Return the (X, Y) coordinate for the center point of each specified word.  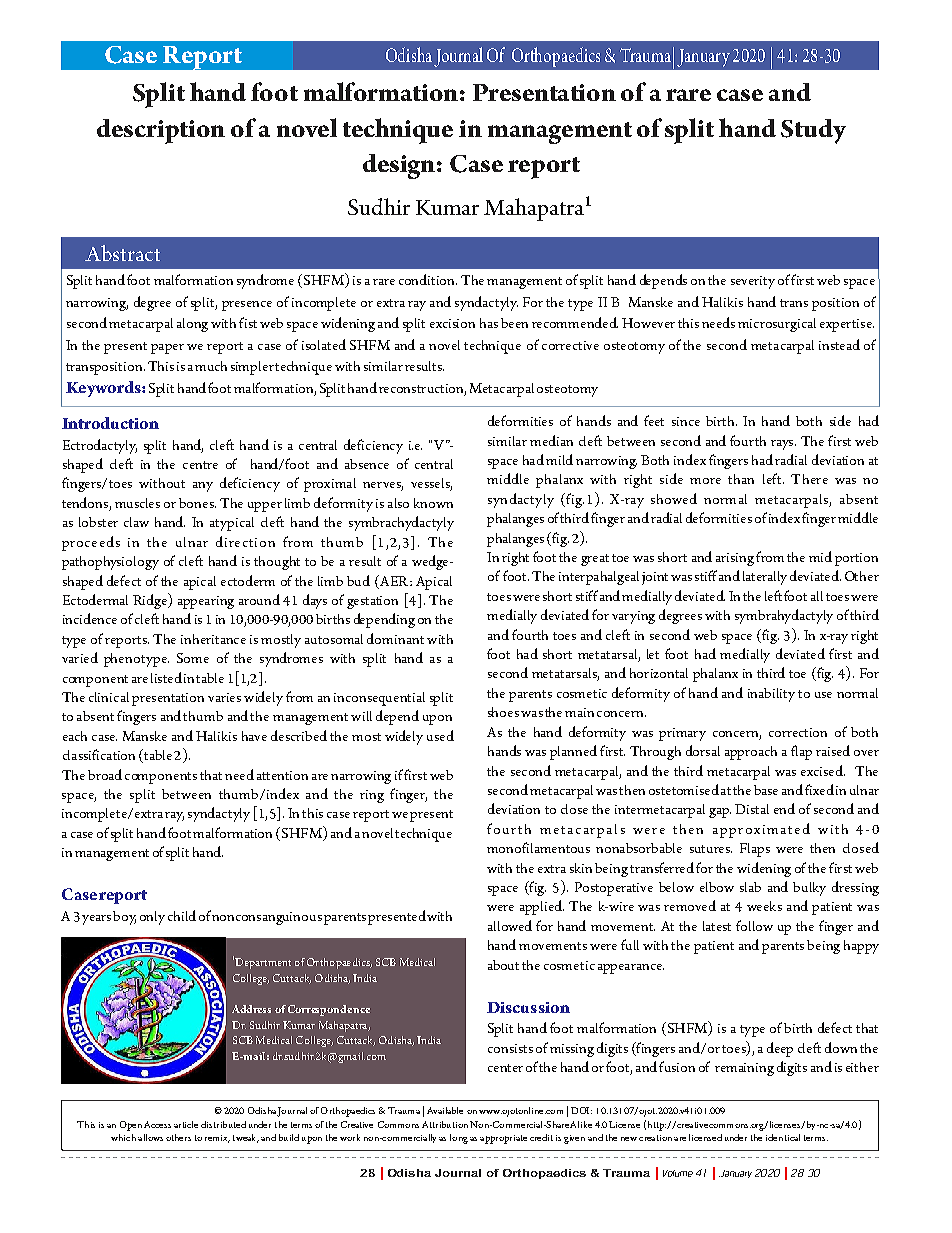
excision (452, 323)
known (433, 503)
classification (99, 754)
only (152, 918)
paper (167, 349)
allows (150, 1137)
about (503, 965)
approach (751, 753)
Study (813, 131)
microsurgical (777, 325)
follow (754, 925)
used (440, 735)
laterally (765, 578)
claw (136, 522)
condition (428, 279)
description (161, 131)
